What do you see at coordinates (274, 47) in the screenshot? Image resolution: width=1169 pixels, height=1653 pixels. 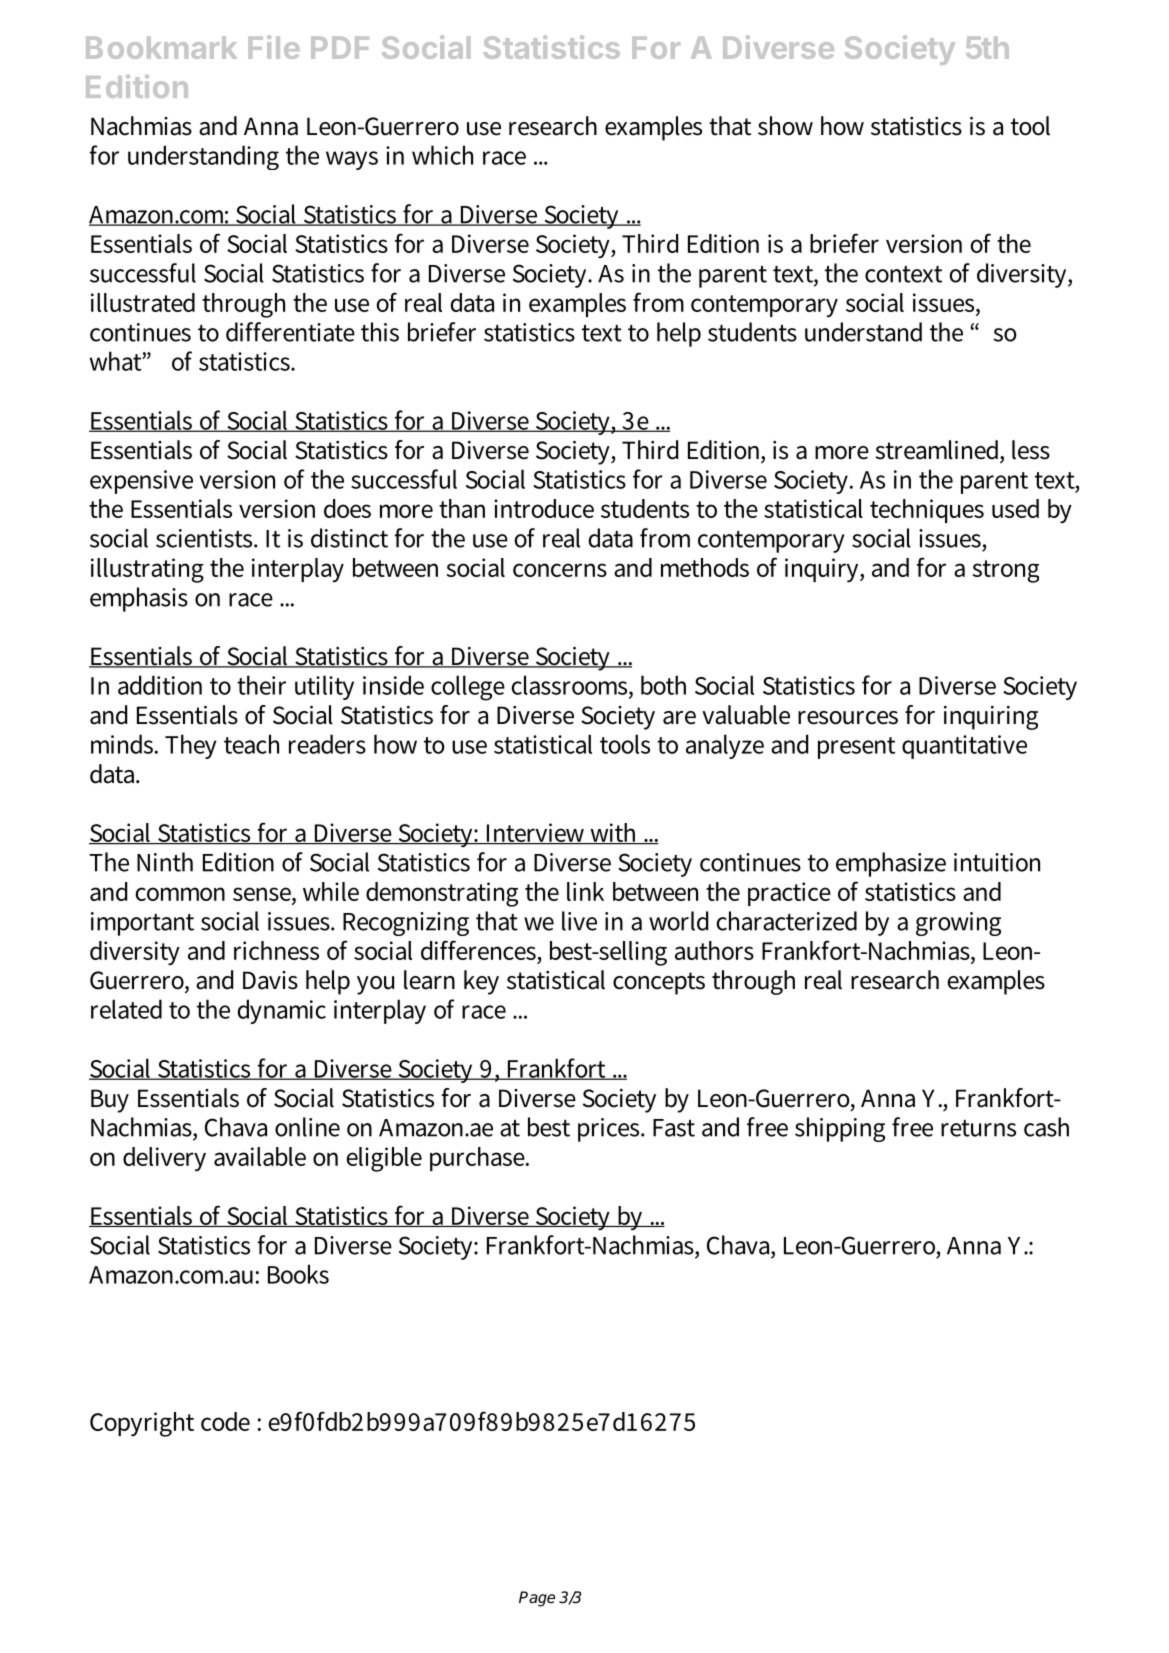 I see `File` at bounding box center [274, 47].
